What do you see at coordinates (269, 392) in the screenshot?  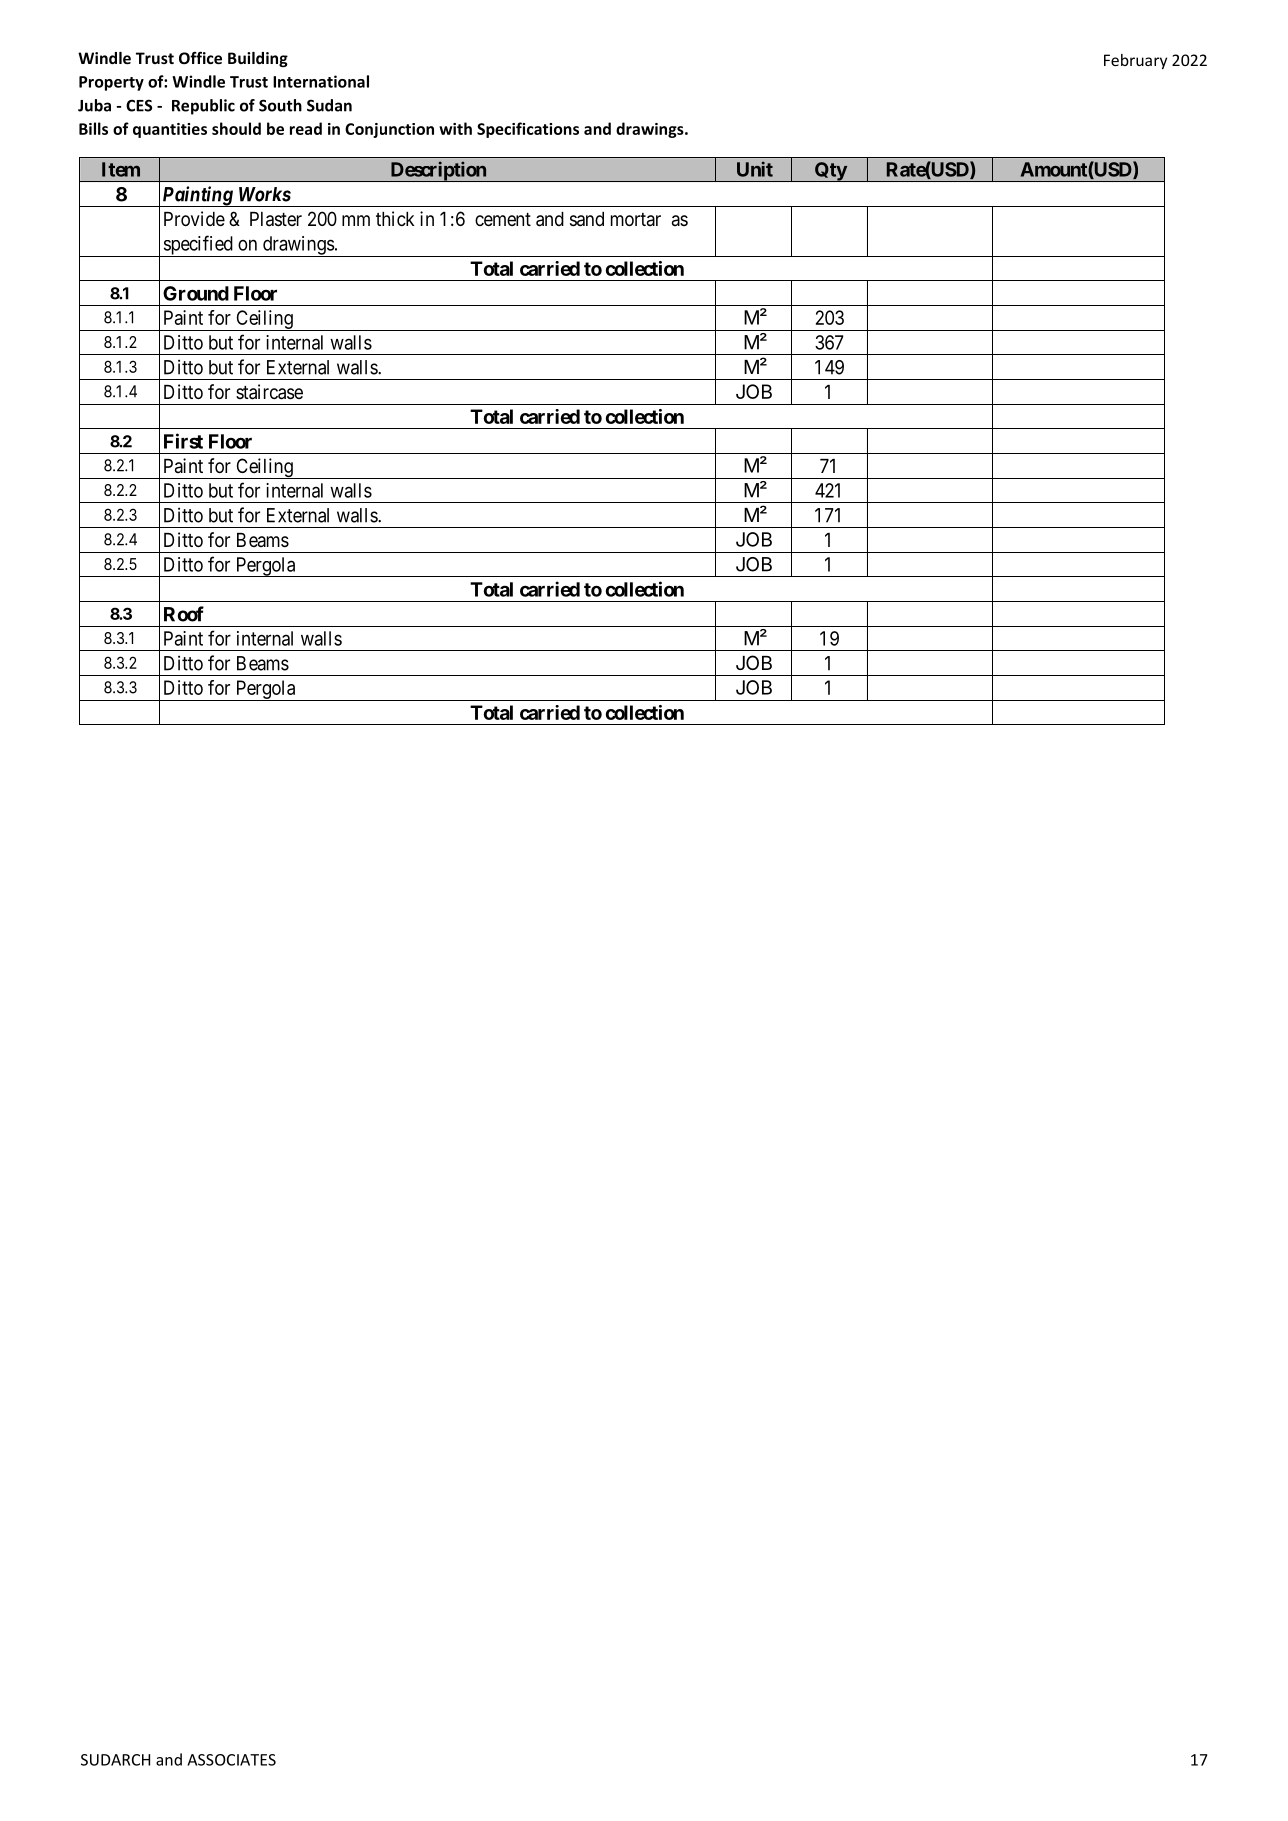 I see `staircase` at bounding box center [269, 392].
